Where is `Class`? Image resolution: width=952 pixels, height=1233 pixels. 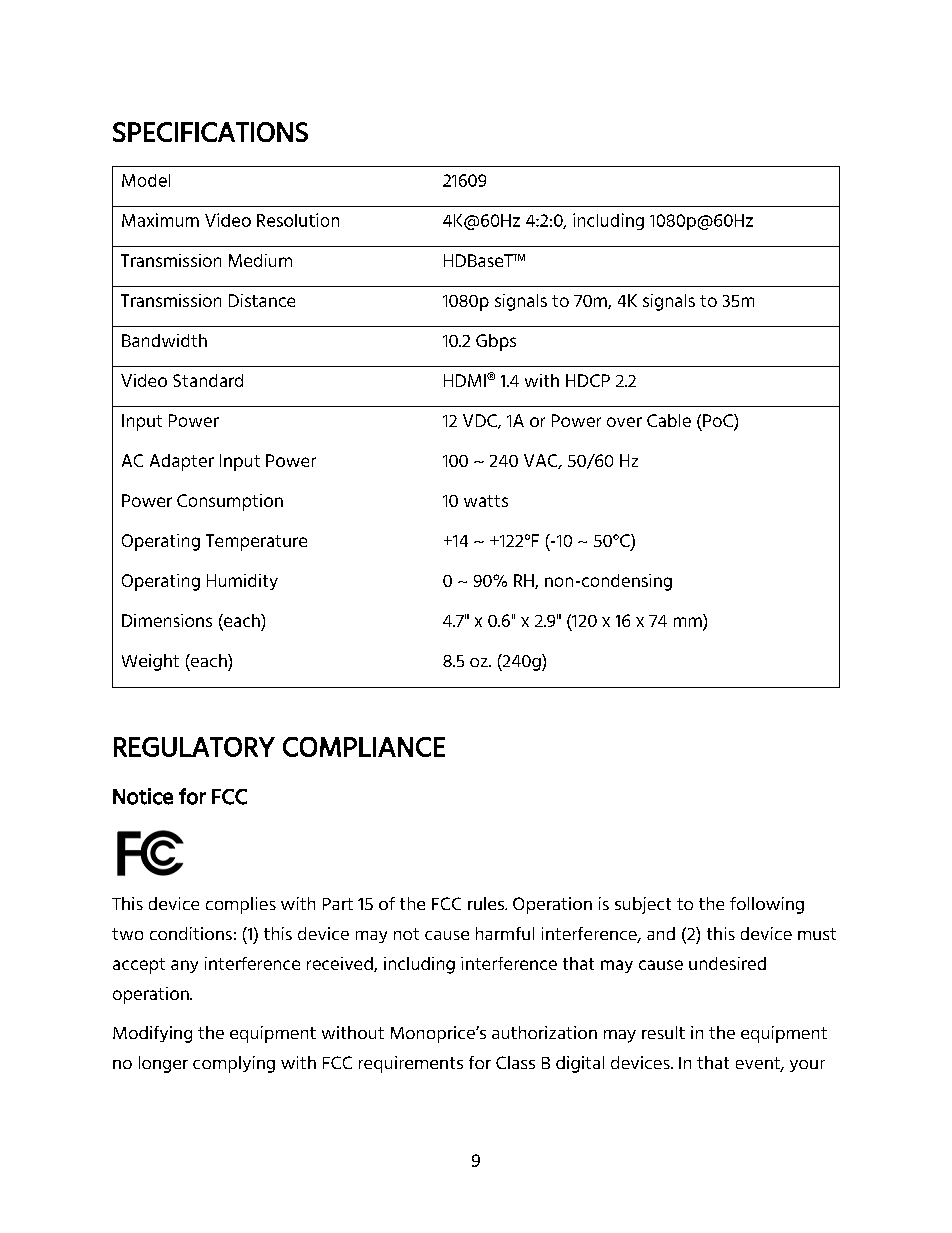 Class is located at coordinates (515, 1062).
